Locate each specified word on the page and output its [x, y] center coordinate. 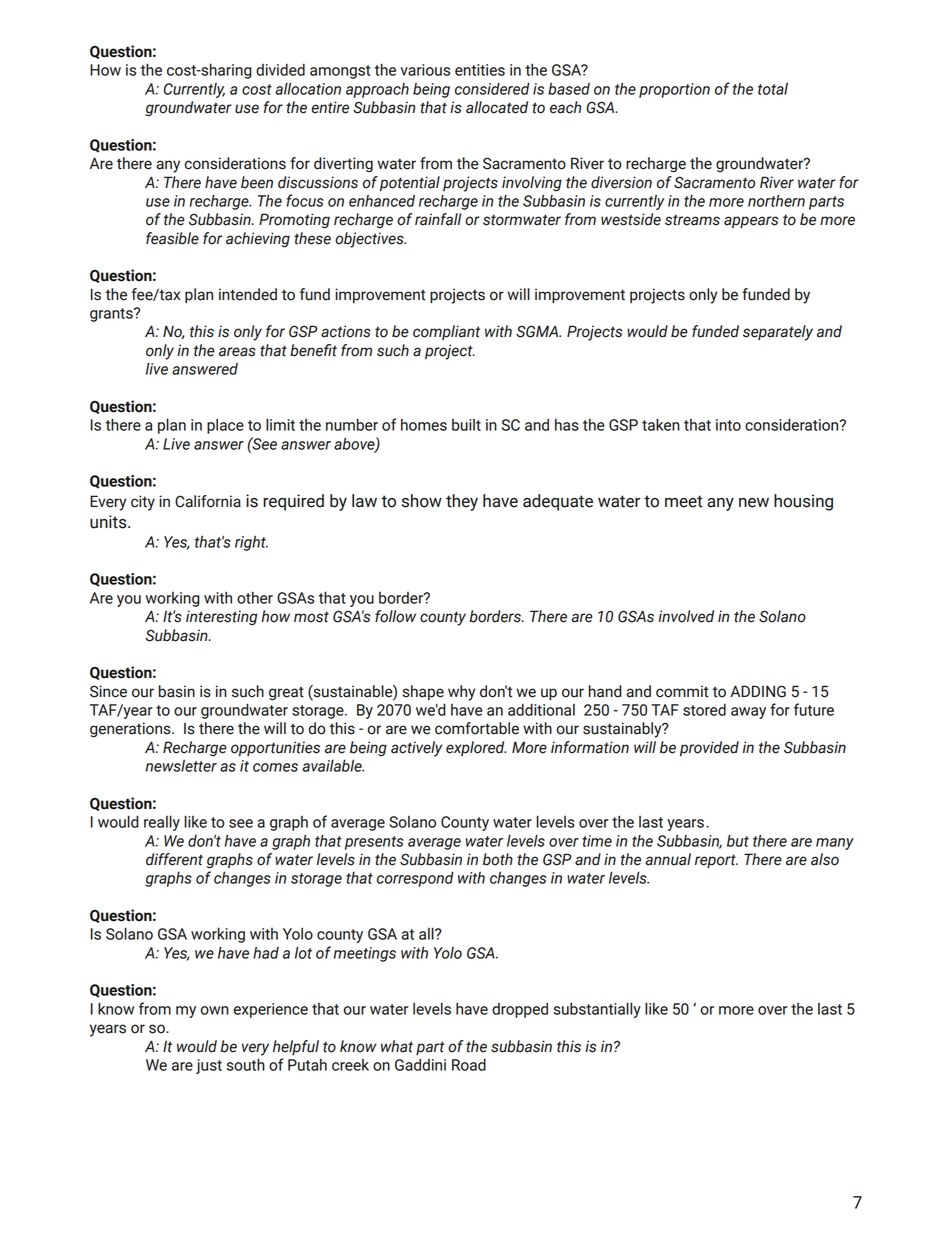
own [215, 1010]
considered [492, 88]
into [728, 425]
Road [469, 1064]
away [748, 713]
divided [280, 69]
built [466, 425]
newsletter [181, 765]
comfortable [477, 728]
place [225, 426]
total [773, 88]
